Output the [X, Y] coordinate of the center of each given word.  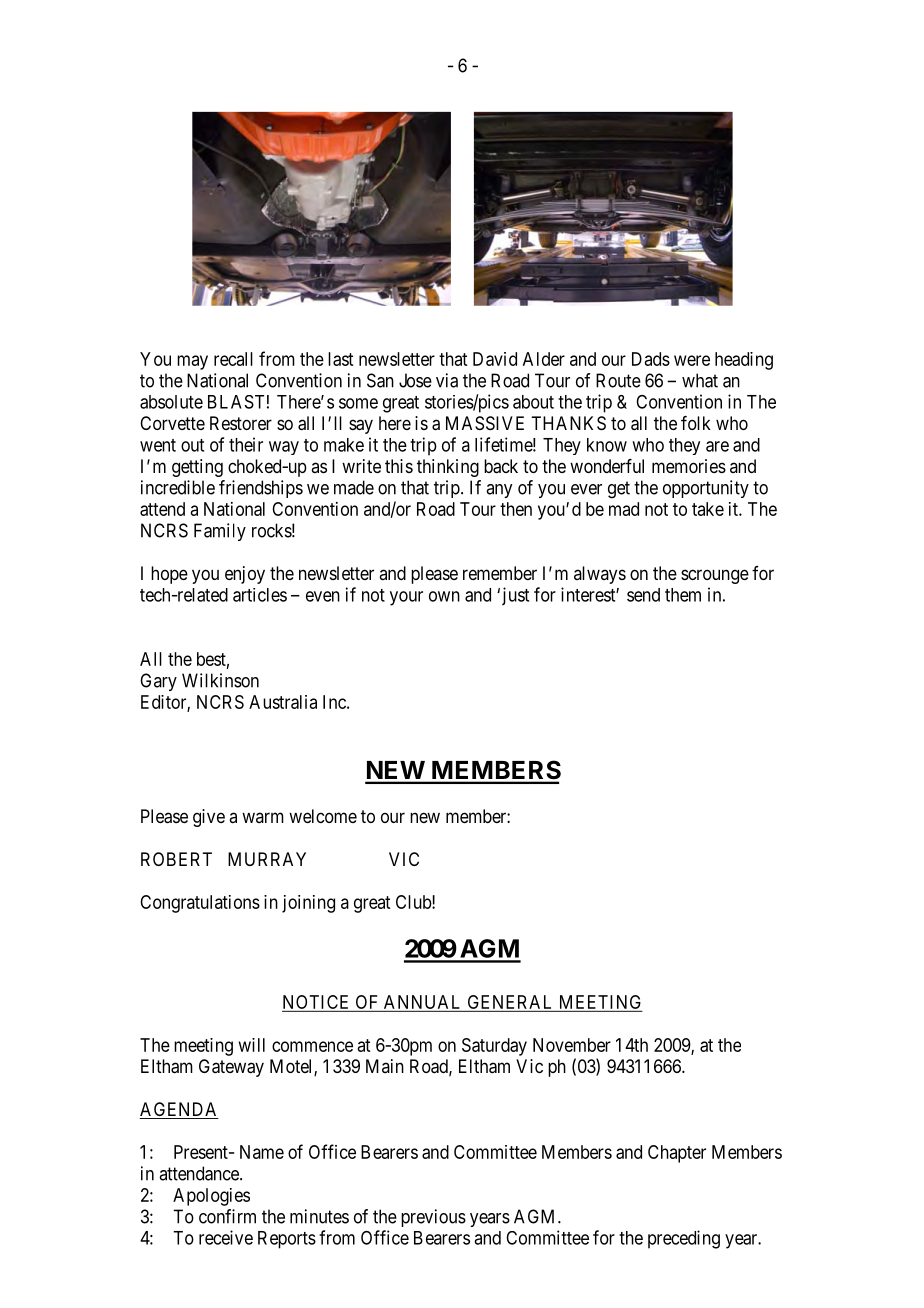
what [700, 380]
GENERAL [509, 1002]
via [447, 380]
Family [220, 532]
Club [414, 902]
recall [233, 359]
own [444, 596]
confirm [227, 1216]
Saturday [494, 1047]
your [406, 598]
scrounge [715, 576]
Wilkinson [220, 680]
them [683, 595]
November [572, 1045]
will [252, 1045]
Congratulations [200, 904]
